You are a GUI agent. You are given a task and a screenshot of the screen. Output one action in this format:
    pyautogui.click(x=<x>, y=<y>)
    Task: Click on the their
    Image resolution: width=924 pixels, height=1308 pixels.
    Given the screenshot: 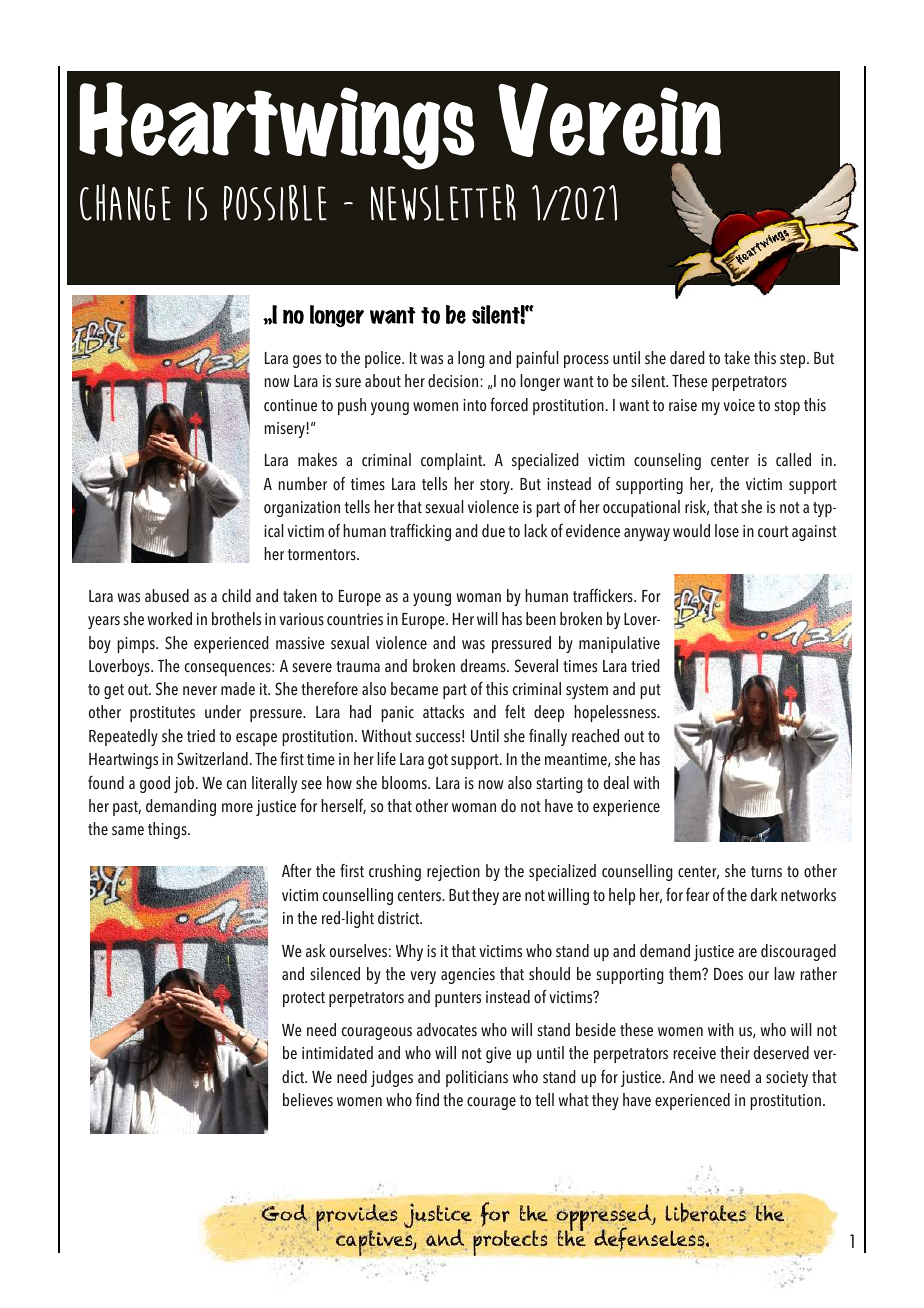 What is the action you would take?
    pyautogui.click(x=735, y=1053)
